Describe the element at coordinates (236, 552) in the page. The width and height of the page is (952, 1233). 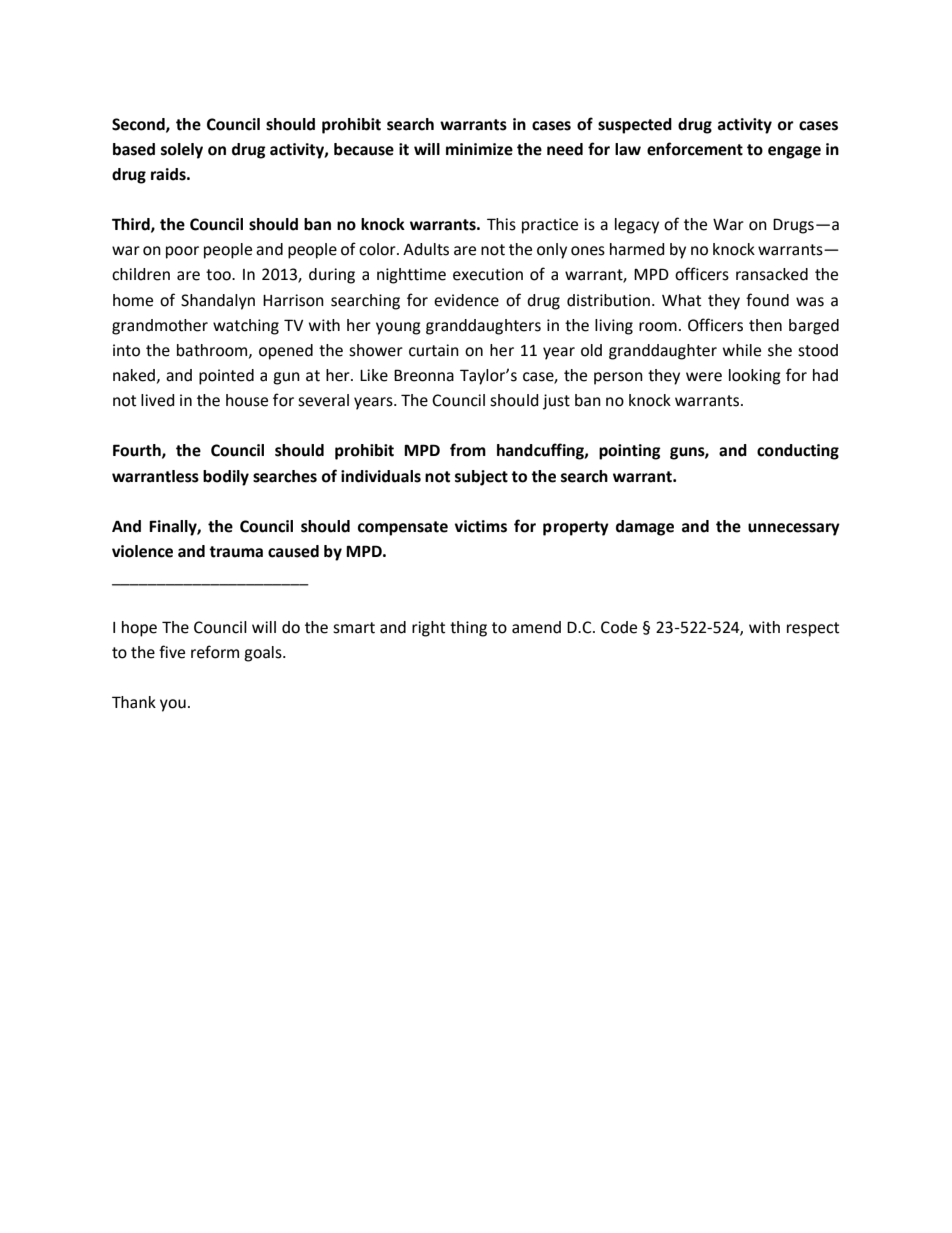
I see `trauma` at that location.
